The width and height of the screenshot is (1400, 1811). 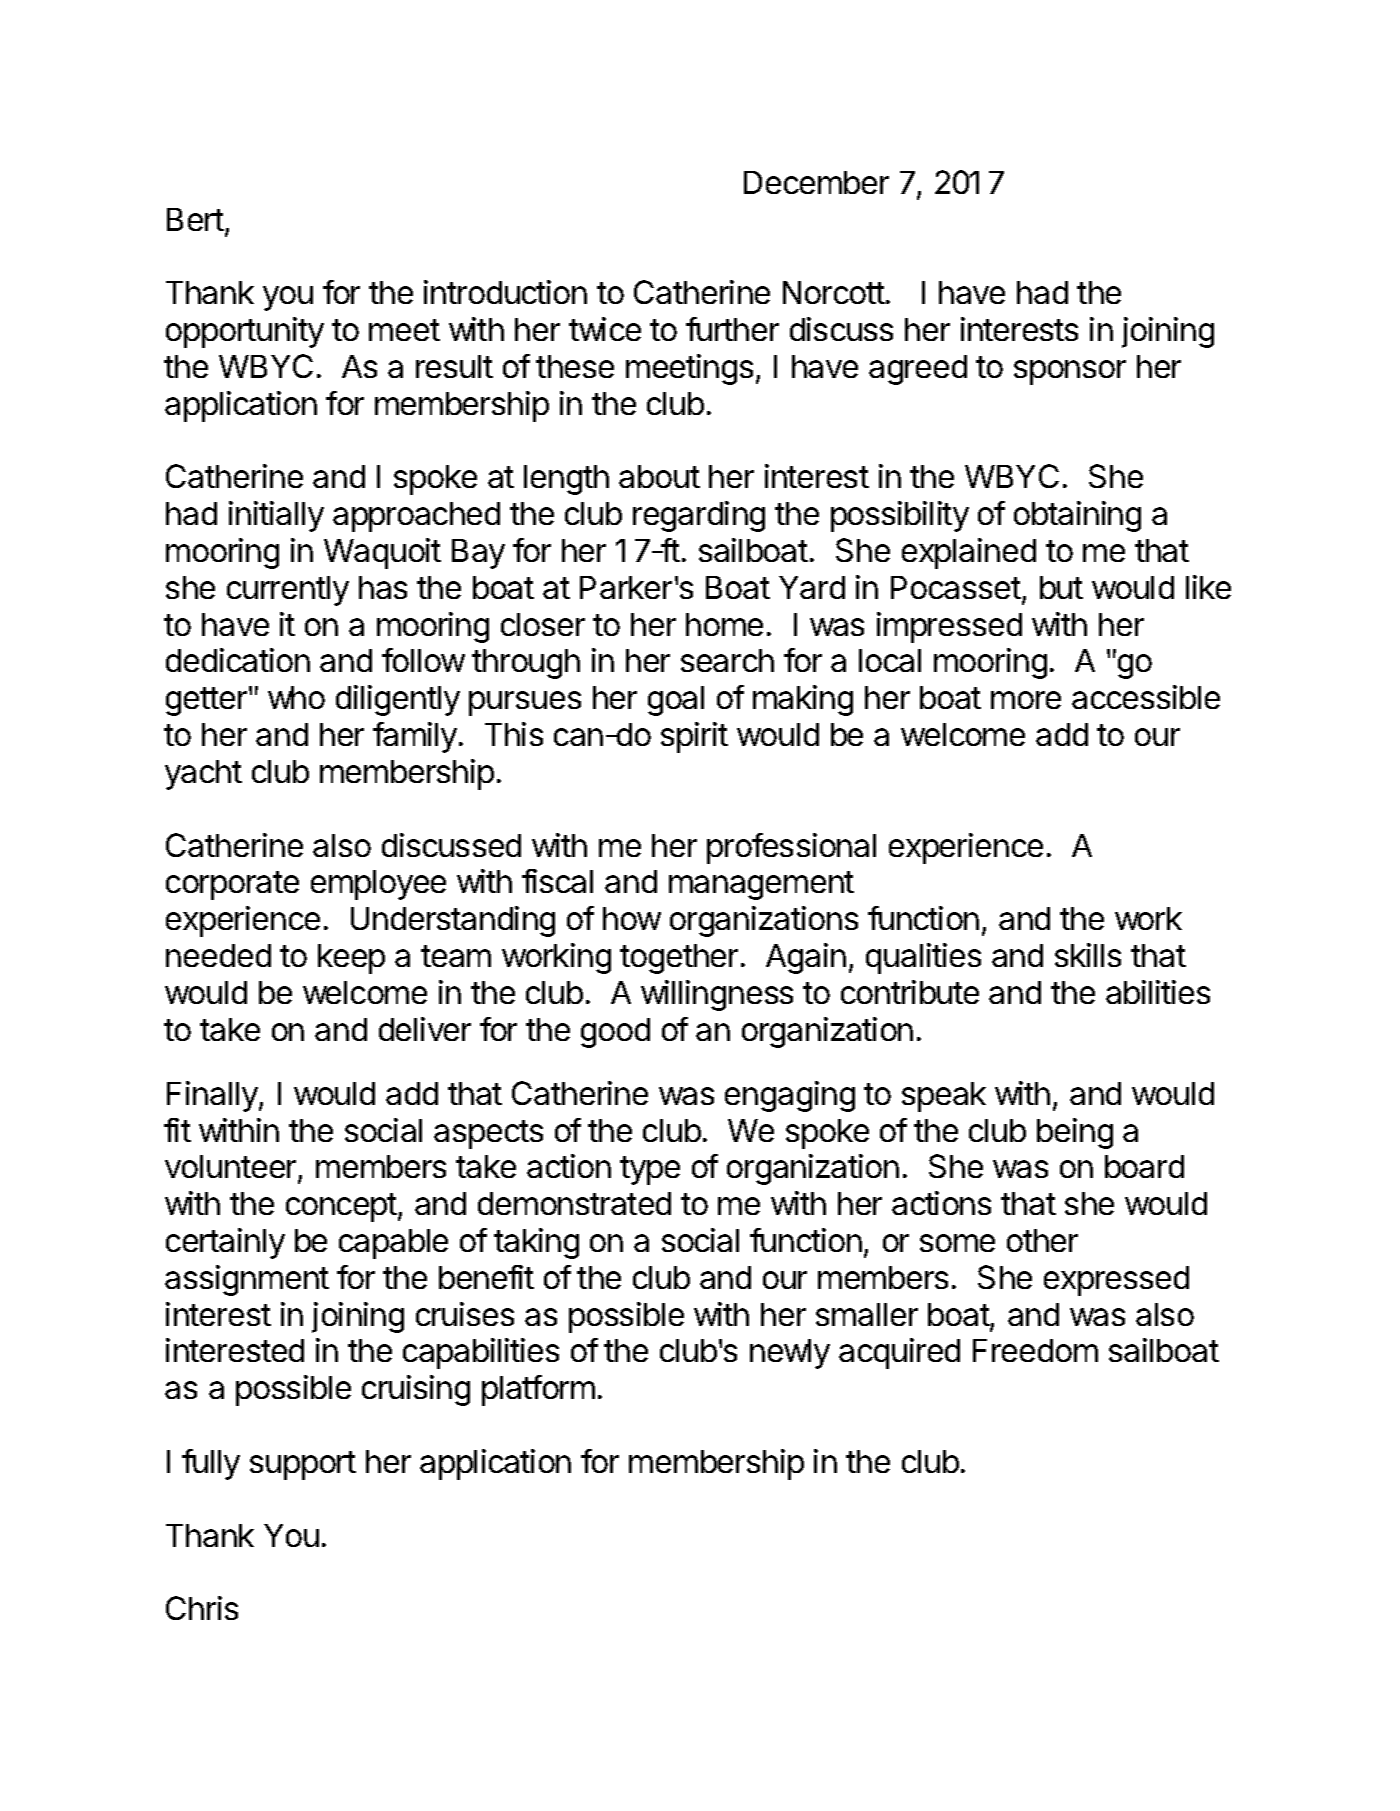 What do you see at coordinates (1070, 372) in the screenshot?
I see `sponsor` at bounding box center [1070, 372].
